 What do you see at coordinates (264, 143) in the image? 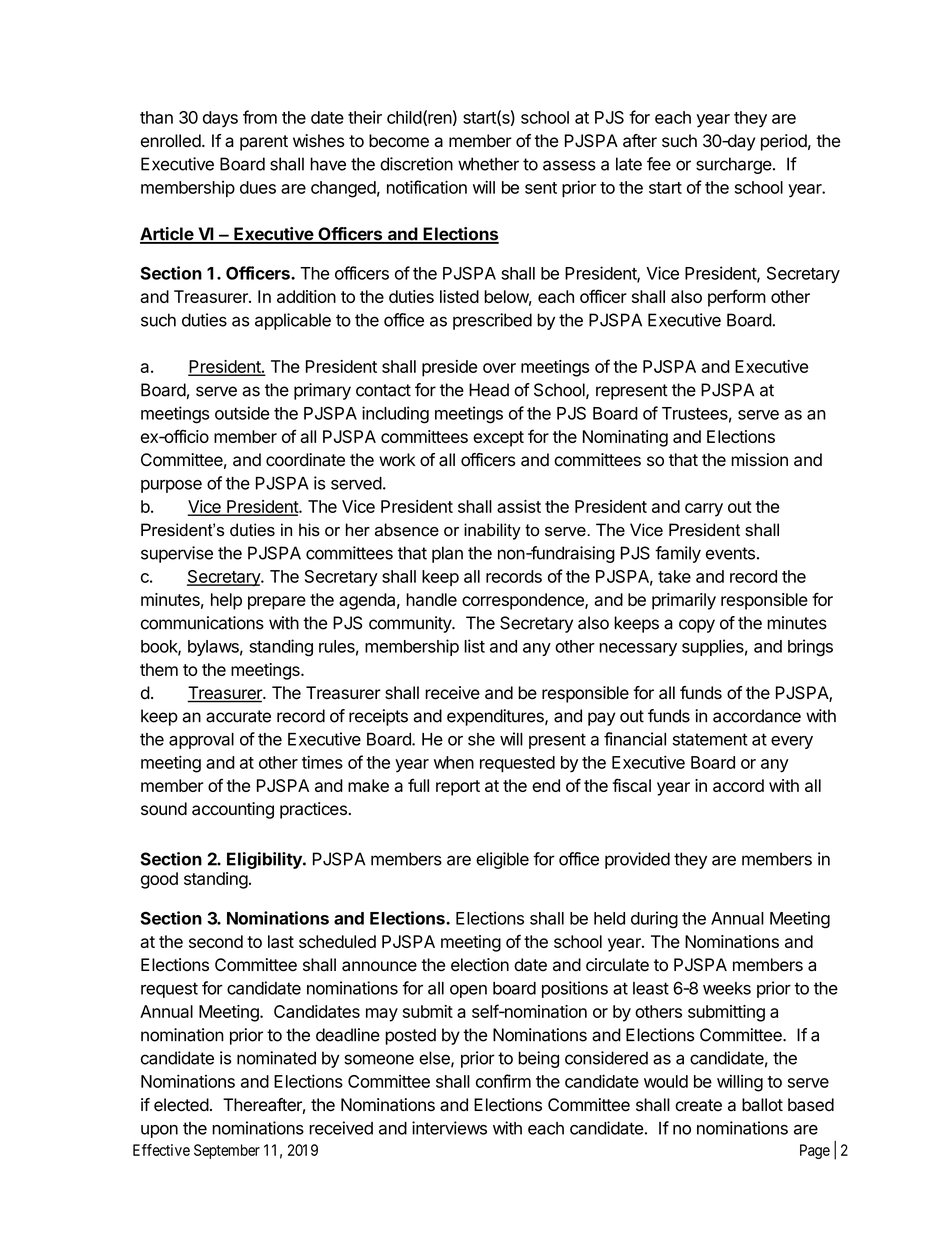
I see `parent` at bounding box center [264, 143].
